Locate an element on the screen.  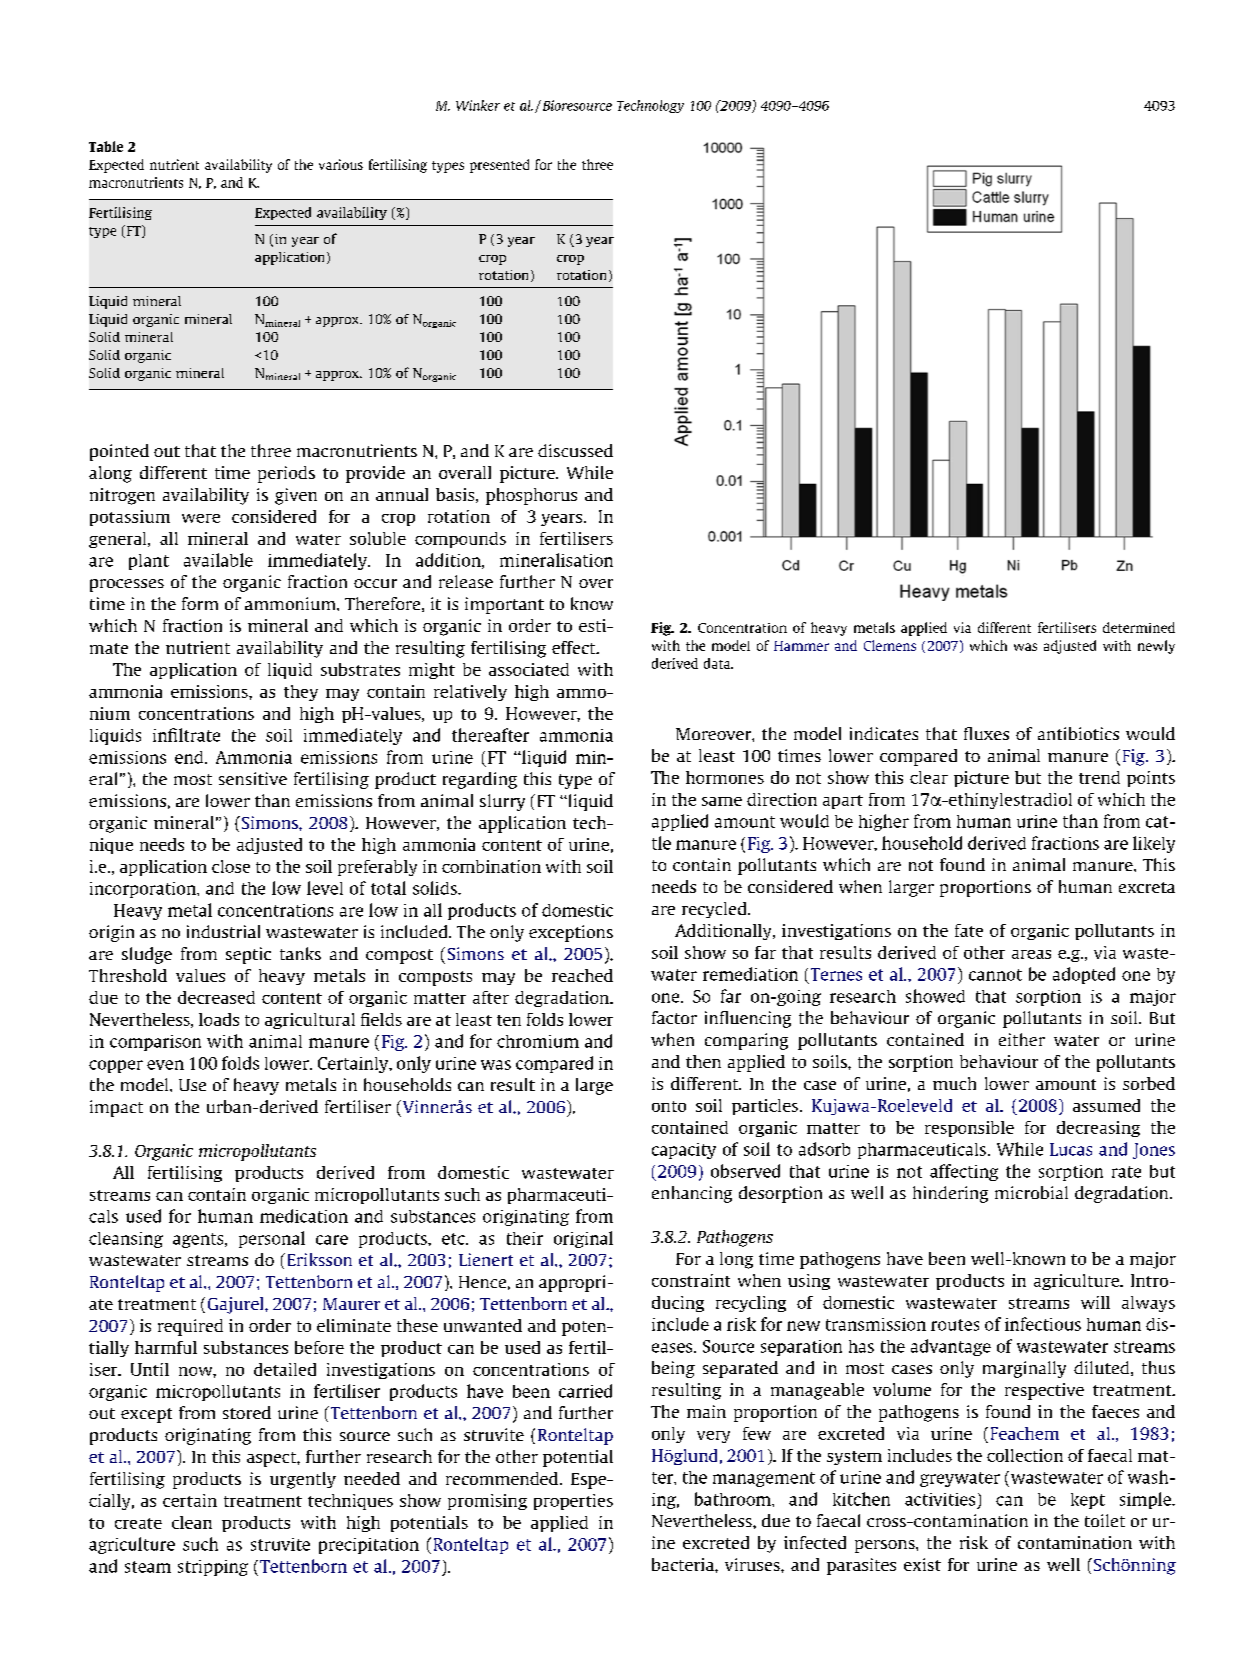
stripping is located at coordinates (213, 1568).
